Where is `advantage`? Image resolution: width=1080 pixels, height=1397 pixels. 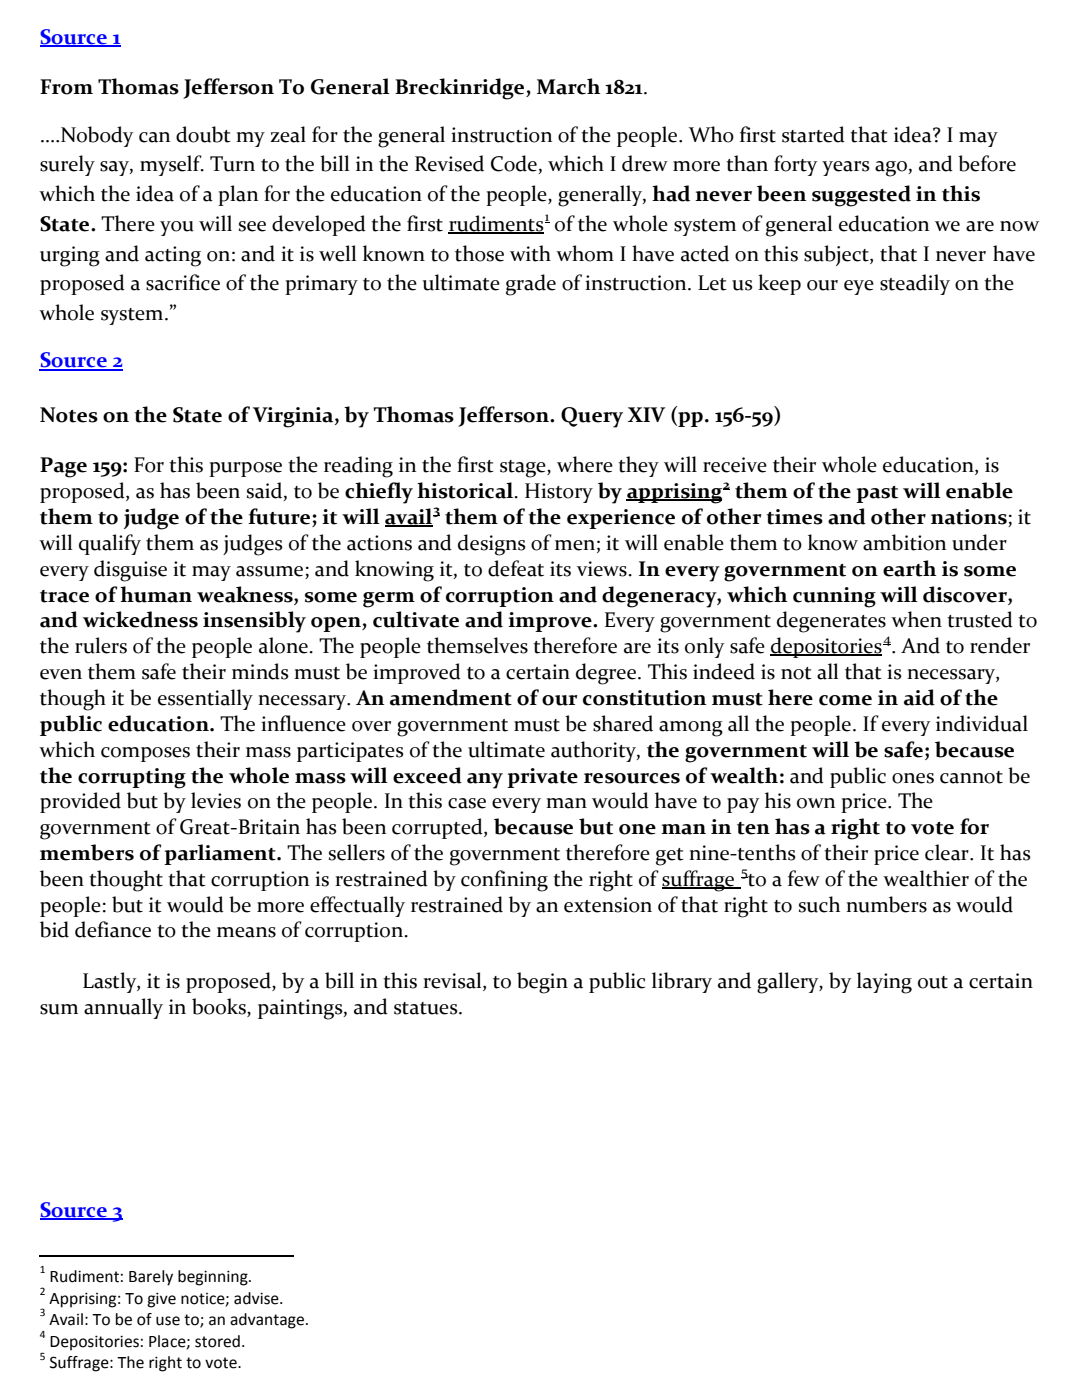 advantage is located at coordinates (268, 1321).
